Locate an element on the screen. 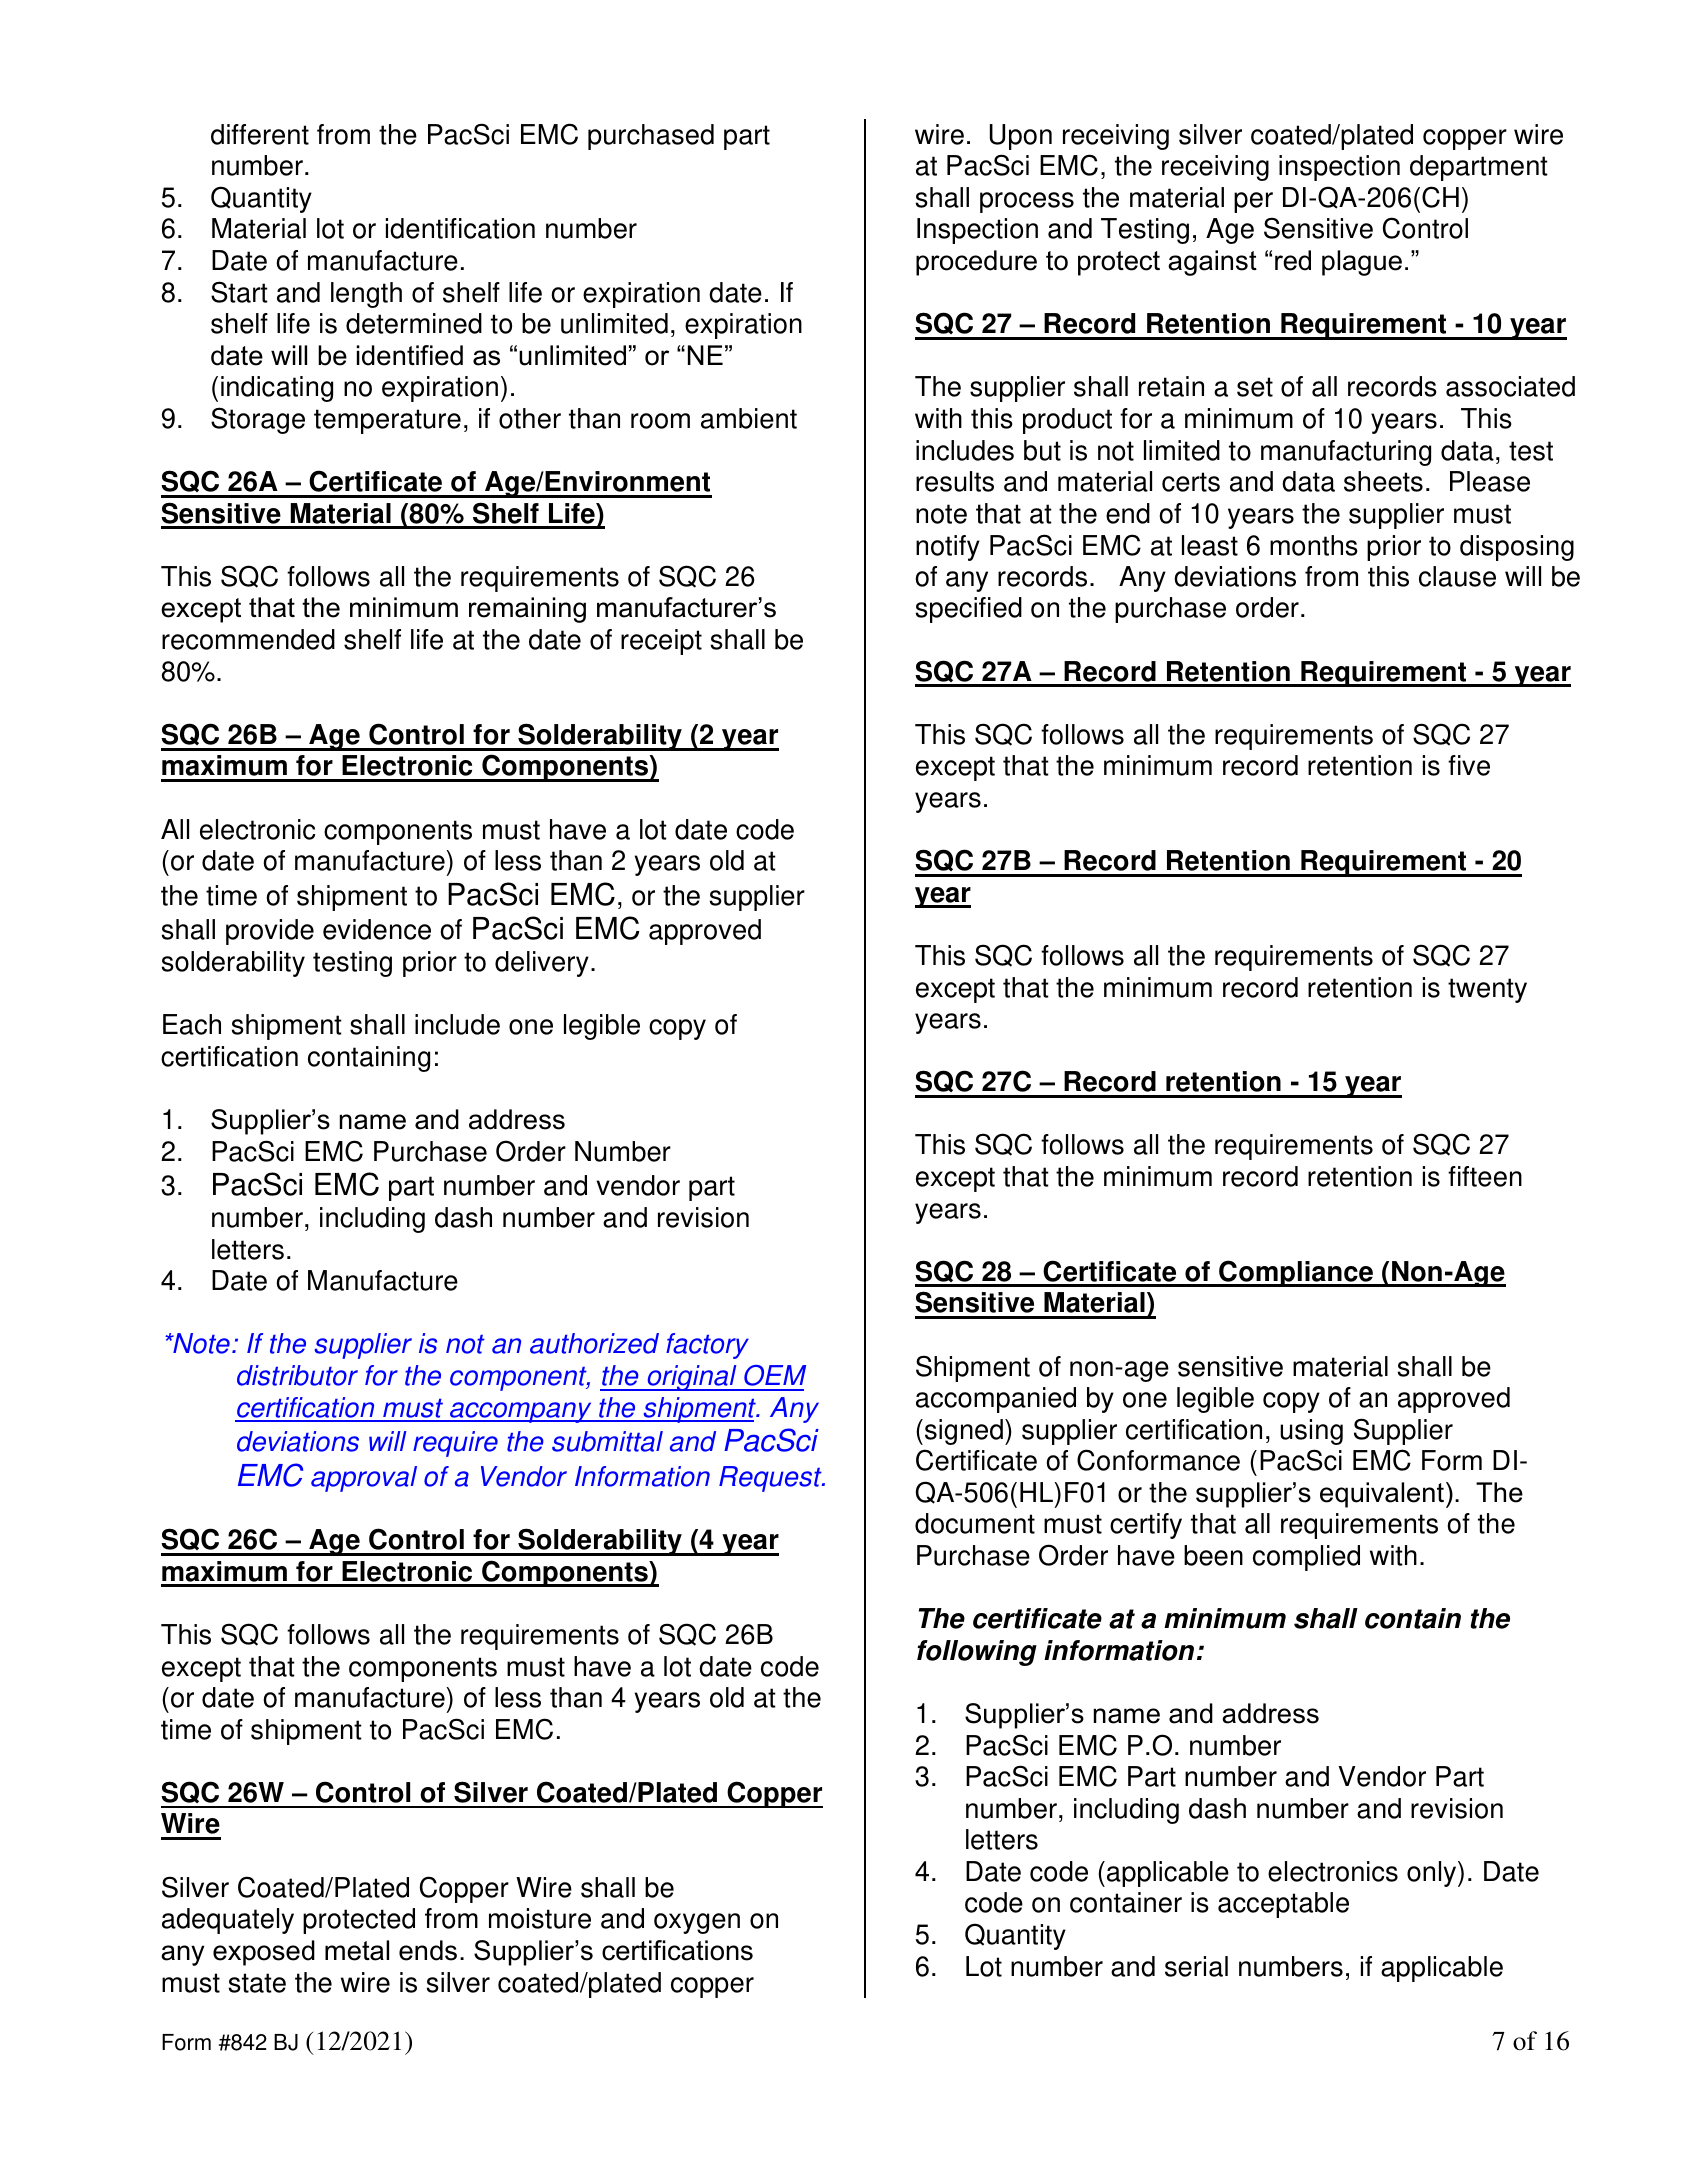 The height and width of the screenshot is (2175, 1681). oxygen is located at coordinates (697, 1923).
